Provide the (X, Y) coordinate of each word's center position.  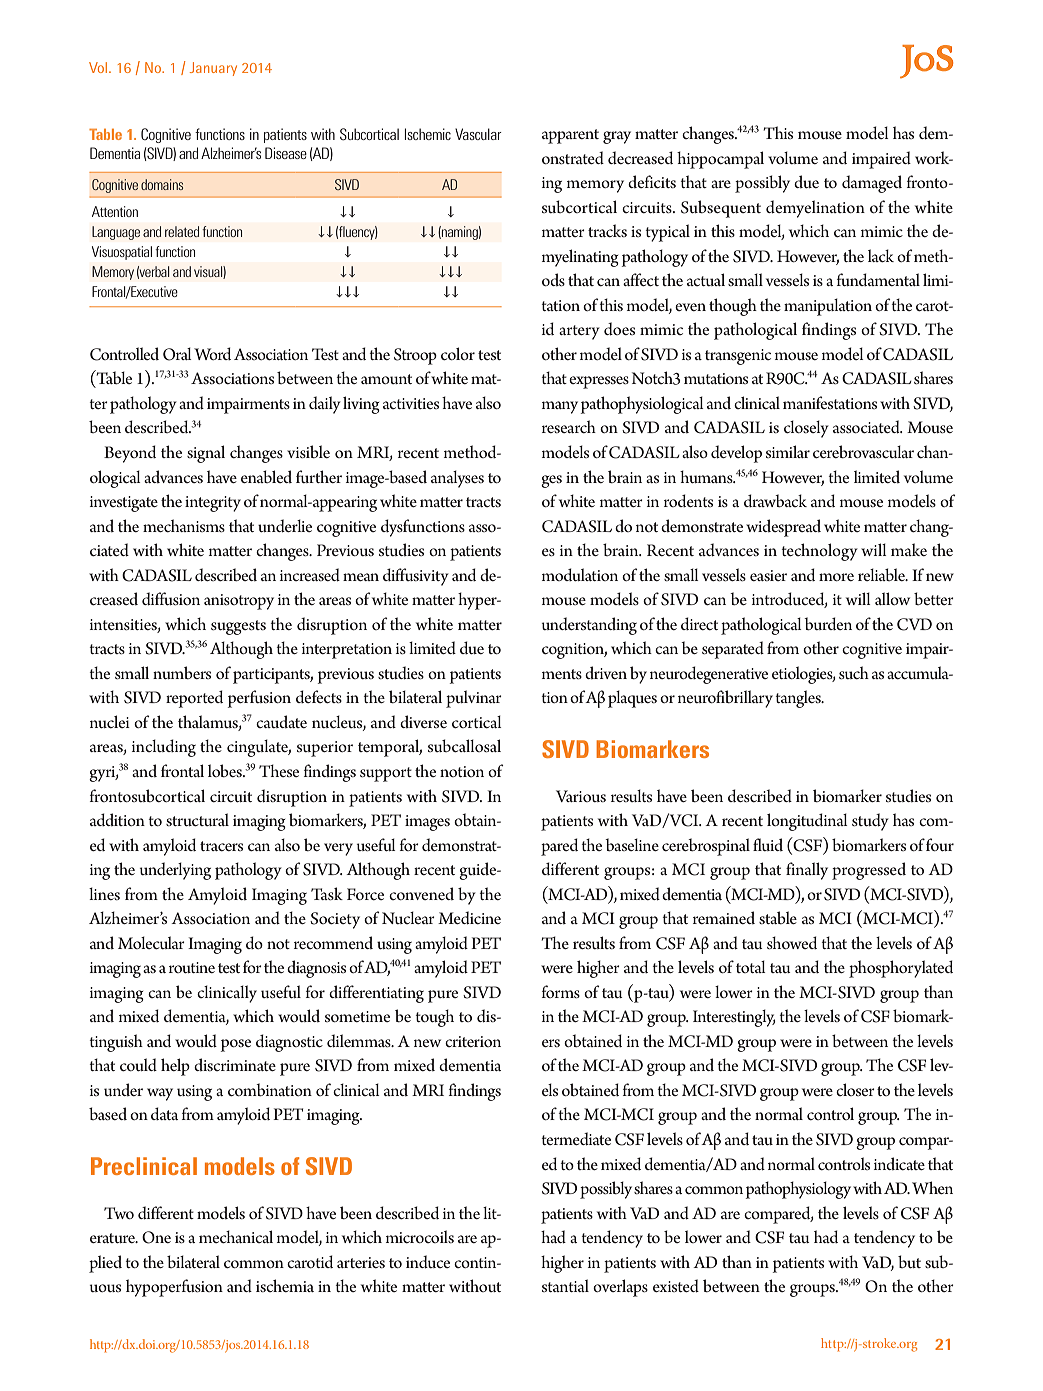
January (213, 69)
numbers (182, 672)
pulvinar (474, 699)
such (854, 672)
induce (428, 1261)
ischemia (285, 1285)
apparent (570, 136)
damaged (872, 184)
